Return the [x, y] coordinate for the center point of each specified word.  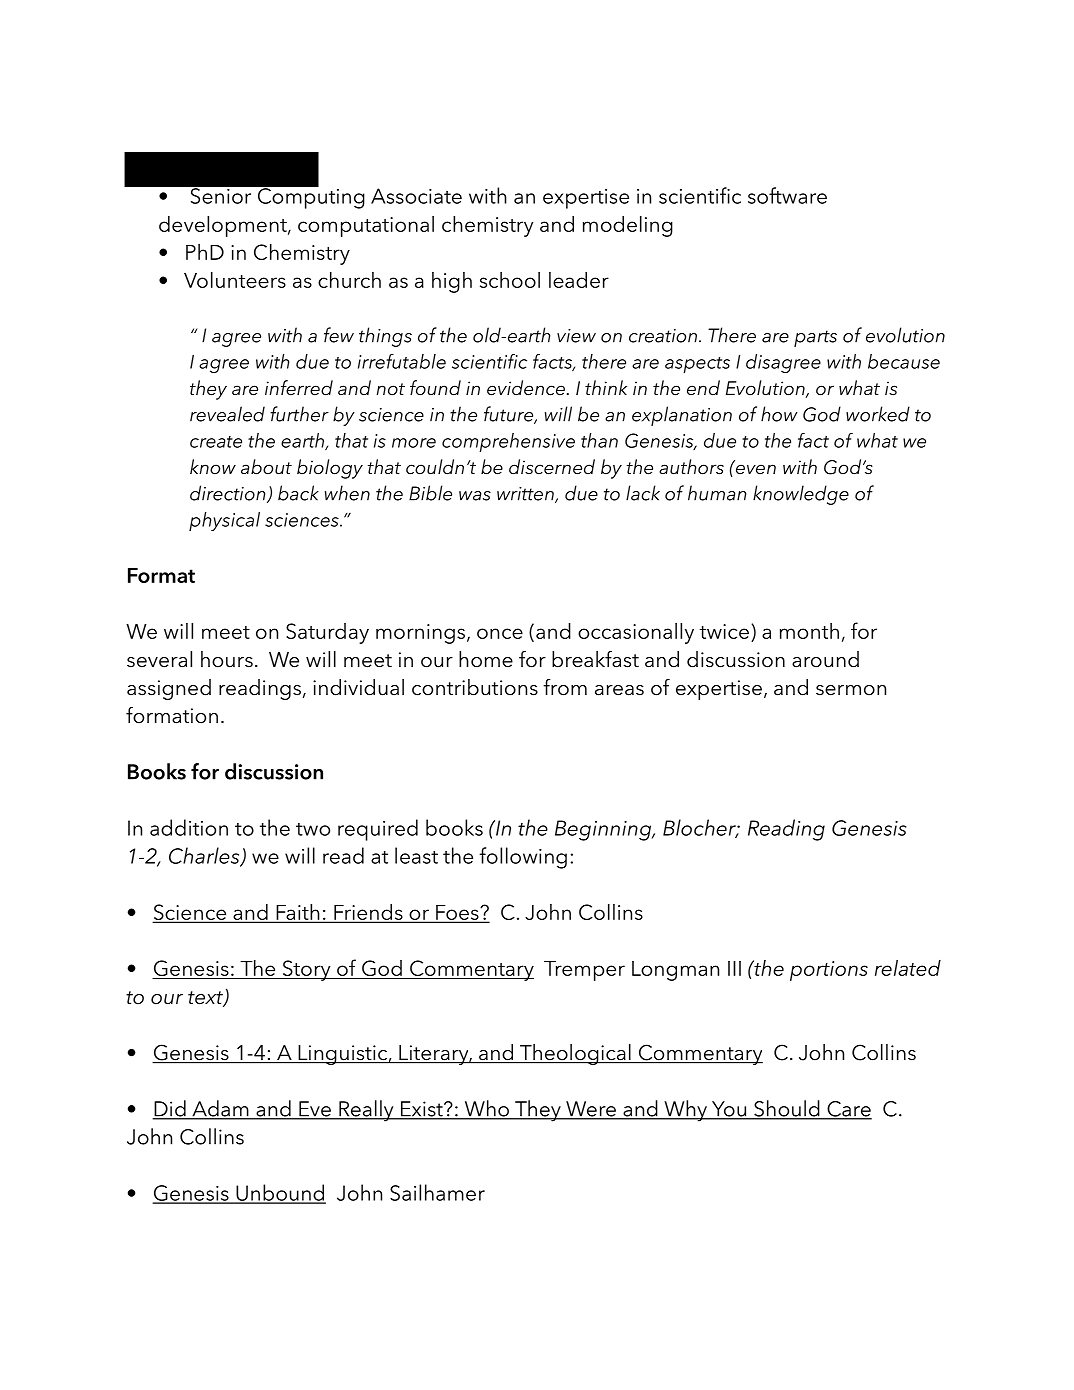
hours [227, 659]
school [510, 280]
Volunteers [235, 280]
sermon [851, 690]
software [787, 195]
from [565, 687]
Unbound [280, 1193]
